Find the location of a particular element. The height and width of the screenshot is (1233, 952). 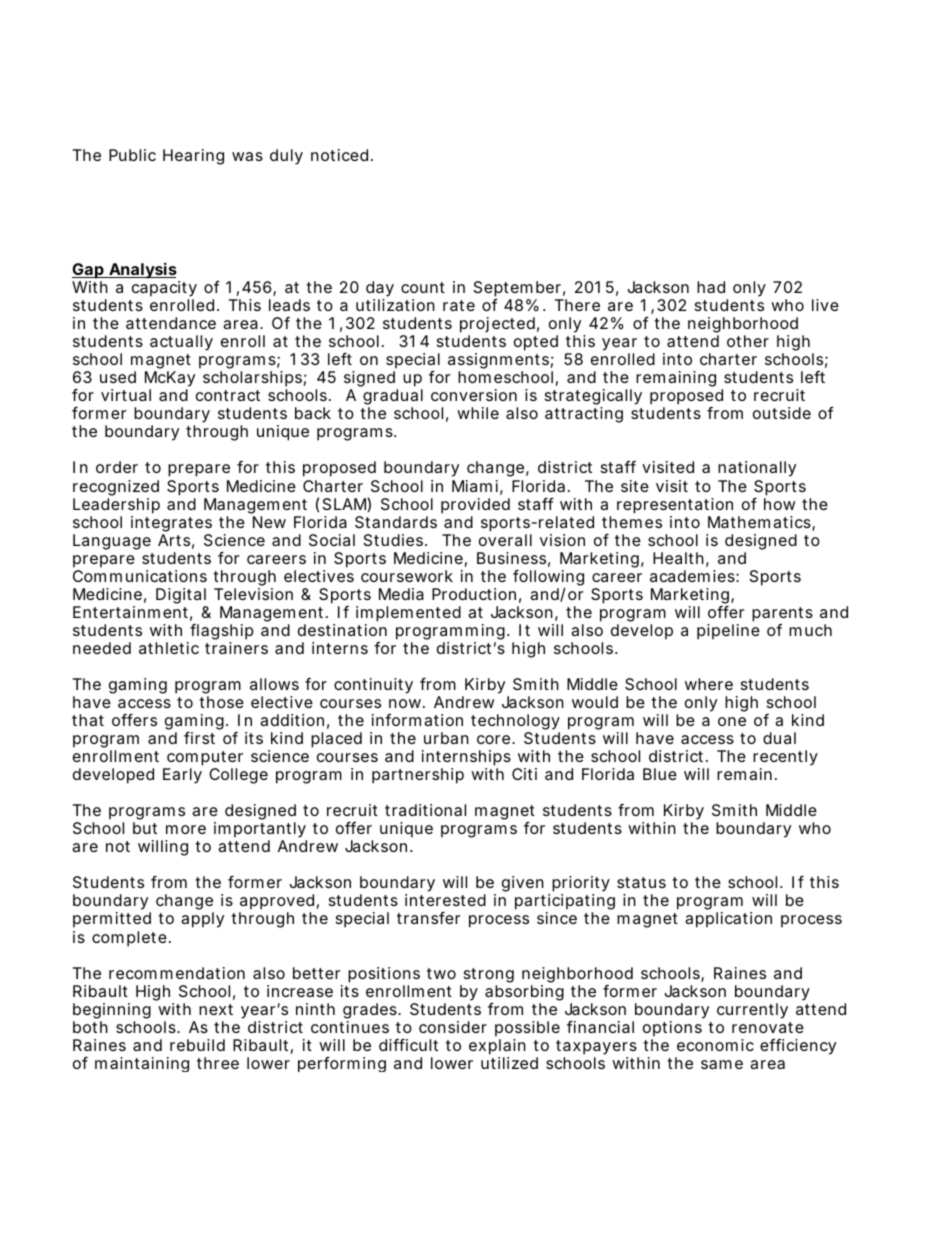

Digital is located at coordinates (181, 596).
